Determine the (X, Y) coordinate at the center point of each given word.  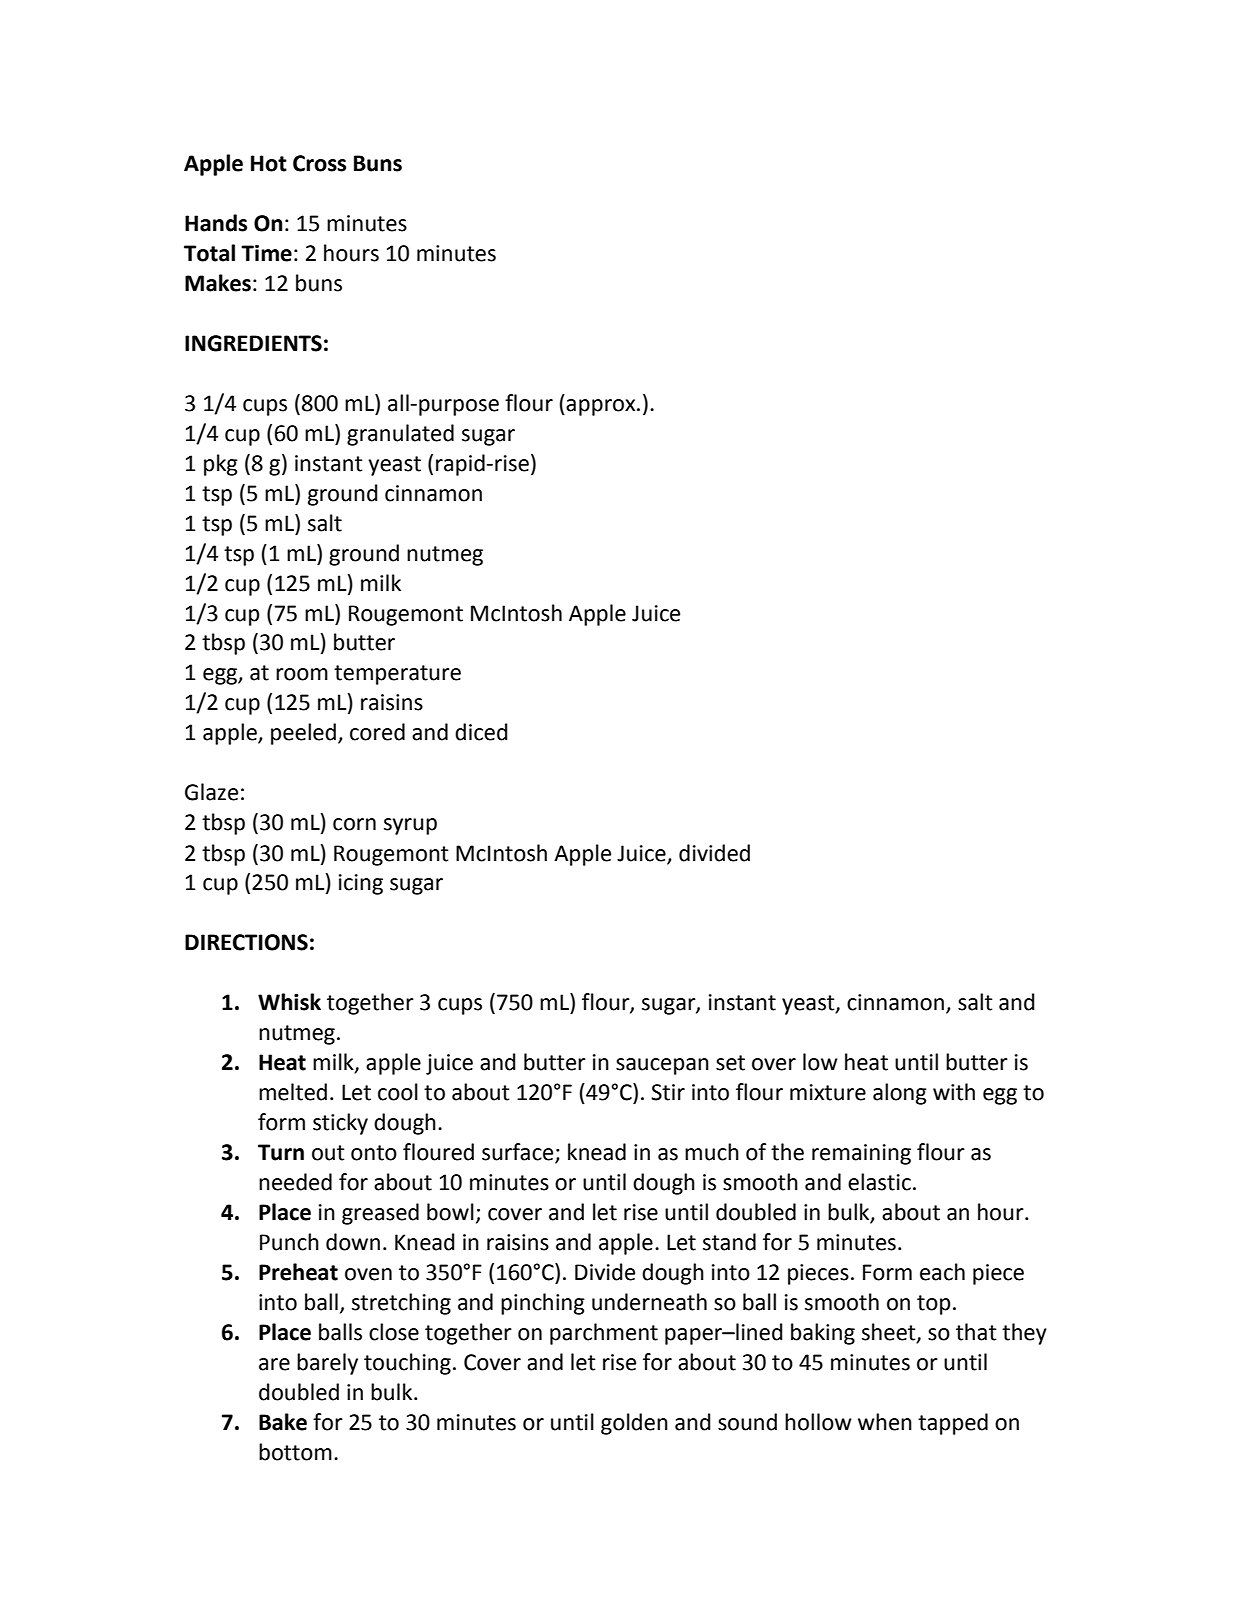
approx (602, 407)
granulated (400, 435)
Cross (319, 163)
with (954, 1092)
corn (354, 824)
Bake (283, 1422)
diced (481, 732)
